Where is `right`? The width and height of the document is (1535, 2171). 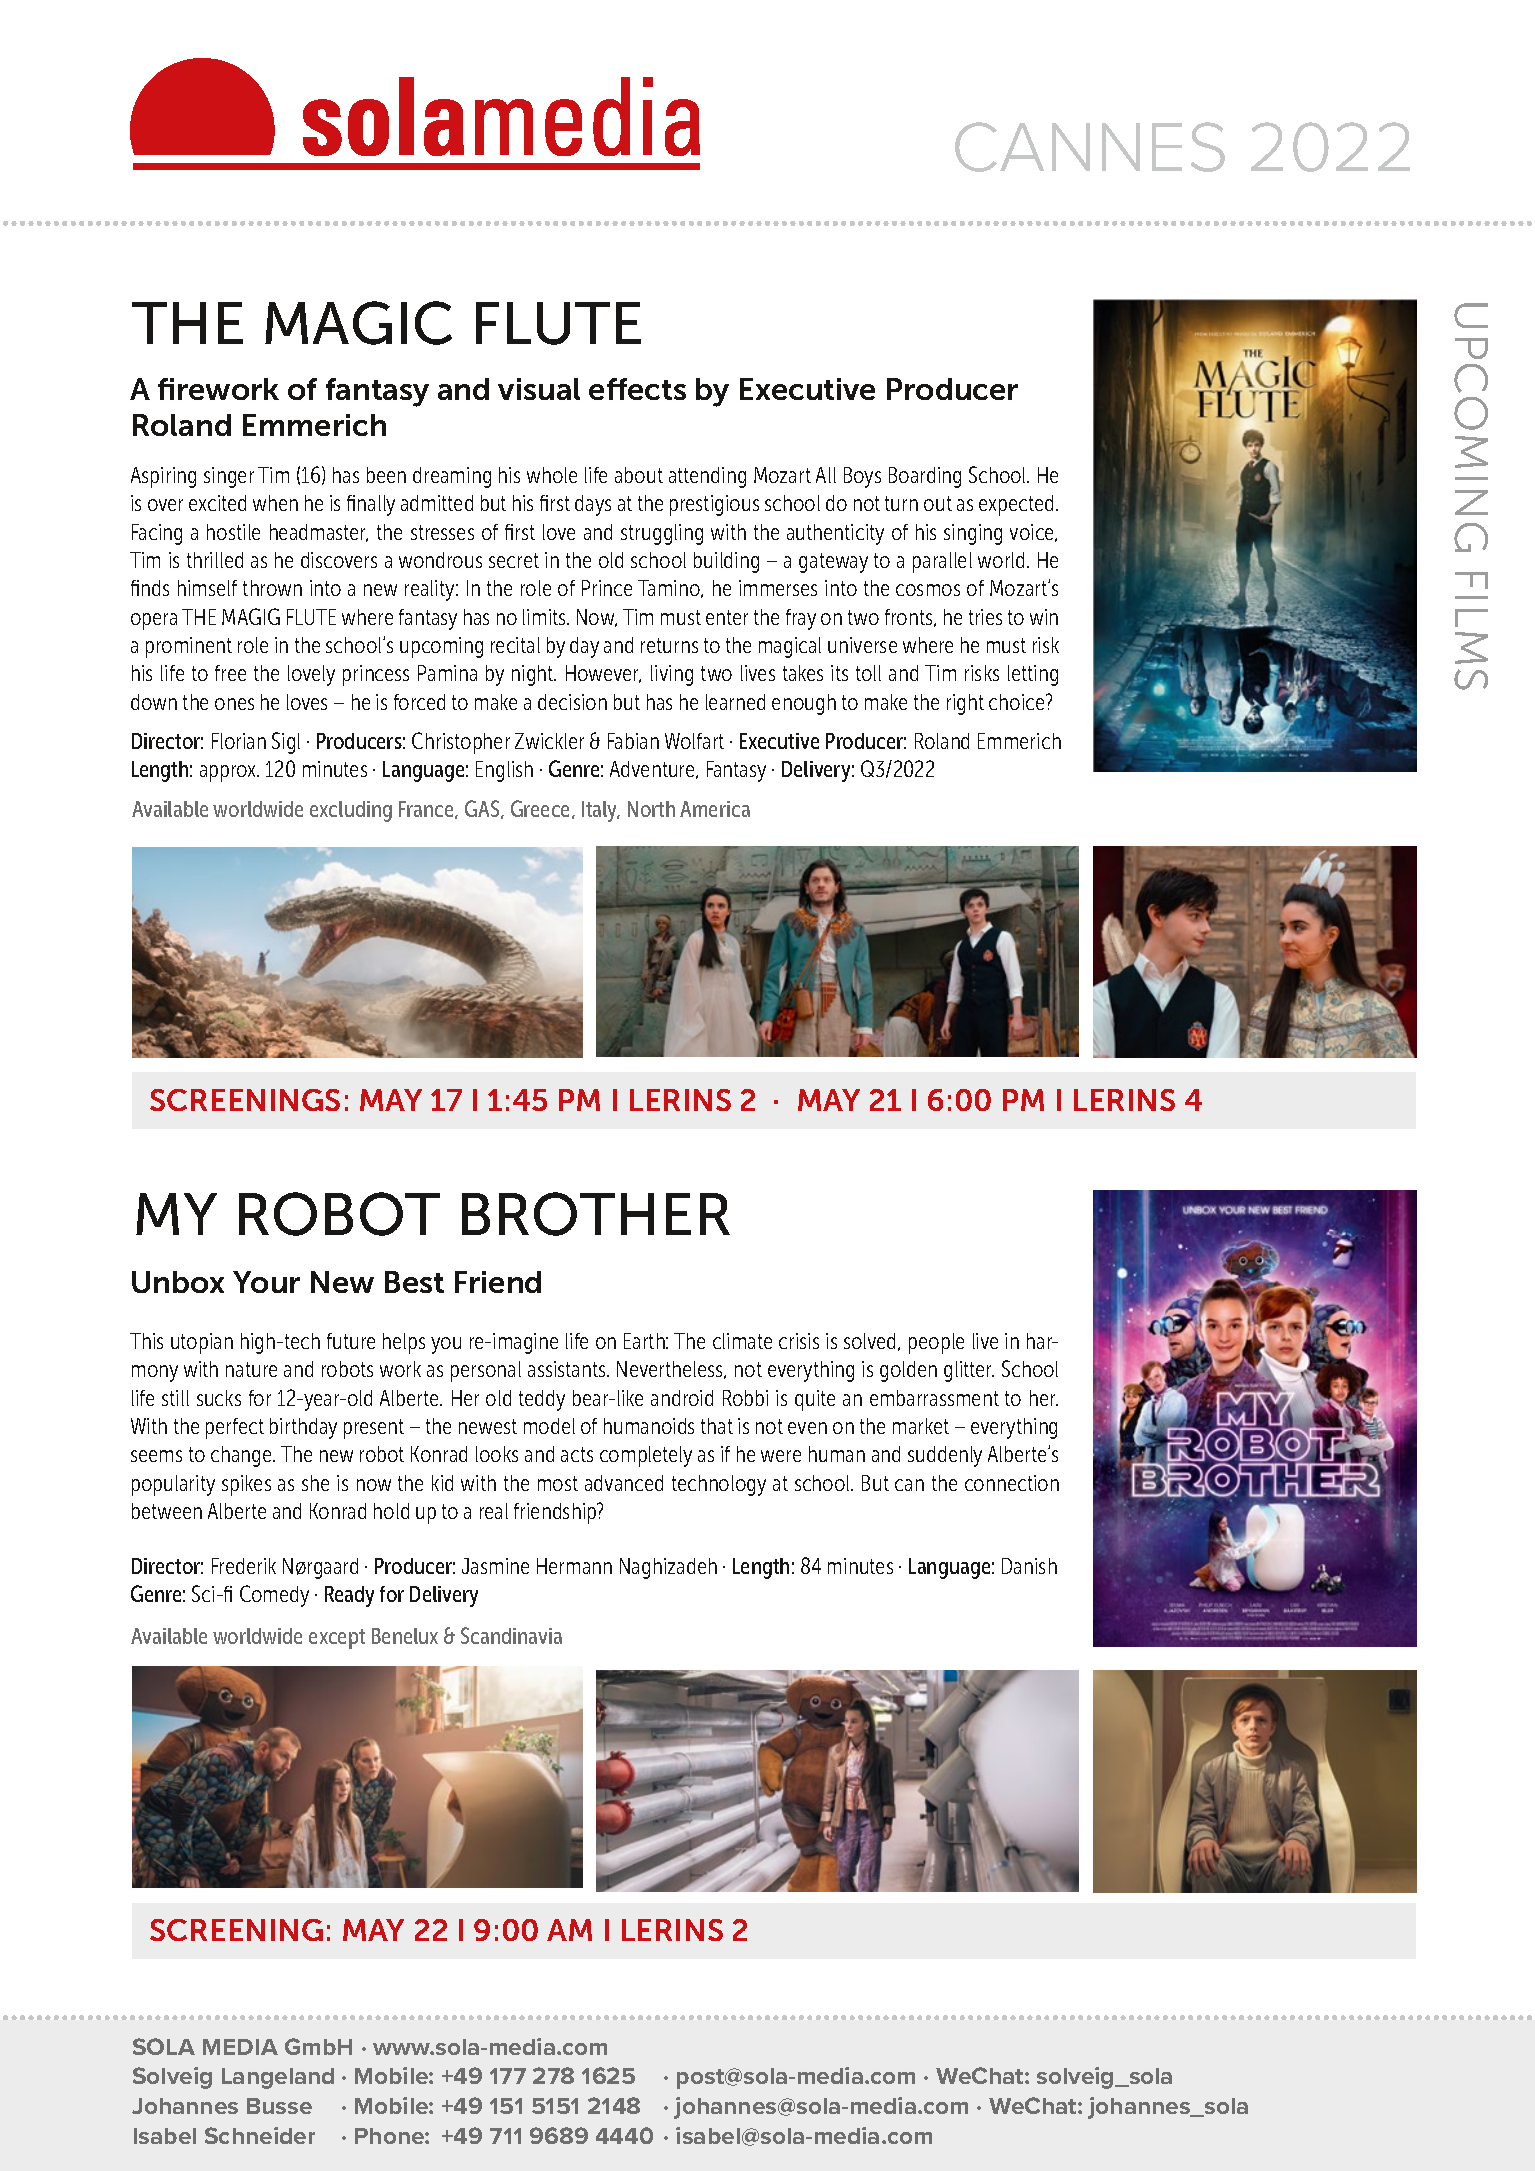
right is located at coordinates (965, 704).
